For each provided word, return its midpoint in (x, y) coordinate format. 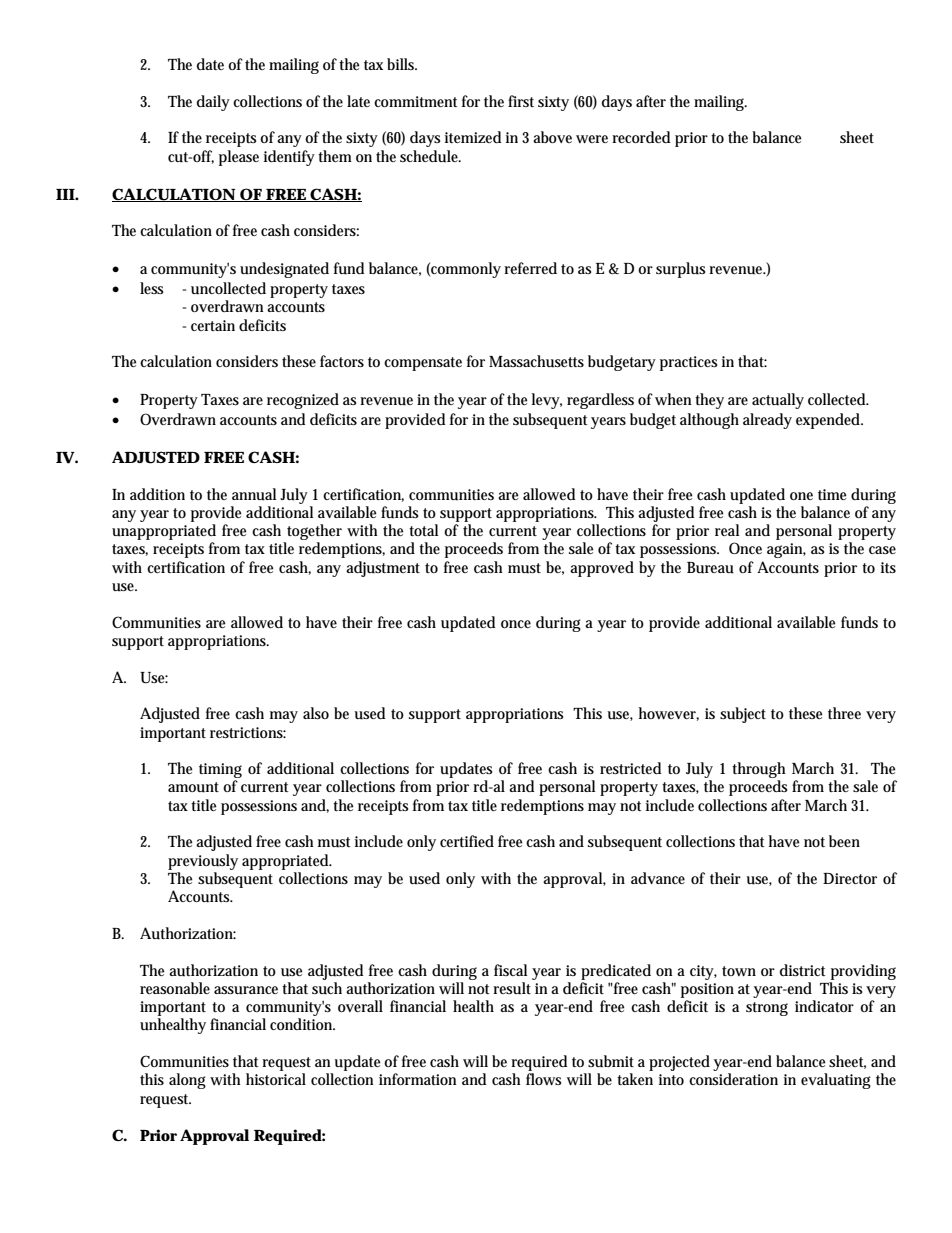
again (786, 550)
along (187, 1081)
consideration (733, 1079)
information (418, 1079)
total (424, 530)
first (521, 101)
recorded (641, 137)
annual (254, 494)
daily (213, 103)
